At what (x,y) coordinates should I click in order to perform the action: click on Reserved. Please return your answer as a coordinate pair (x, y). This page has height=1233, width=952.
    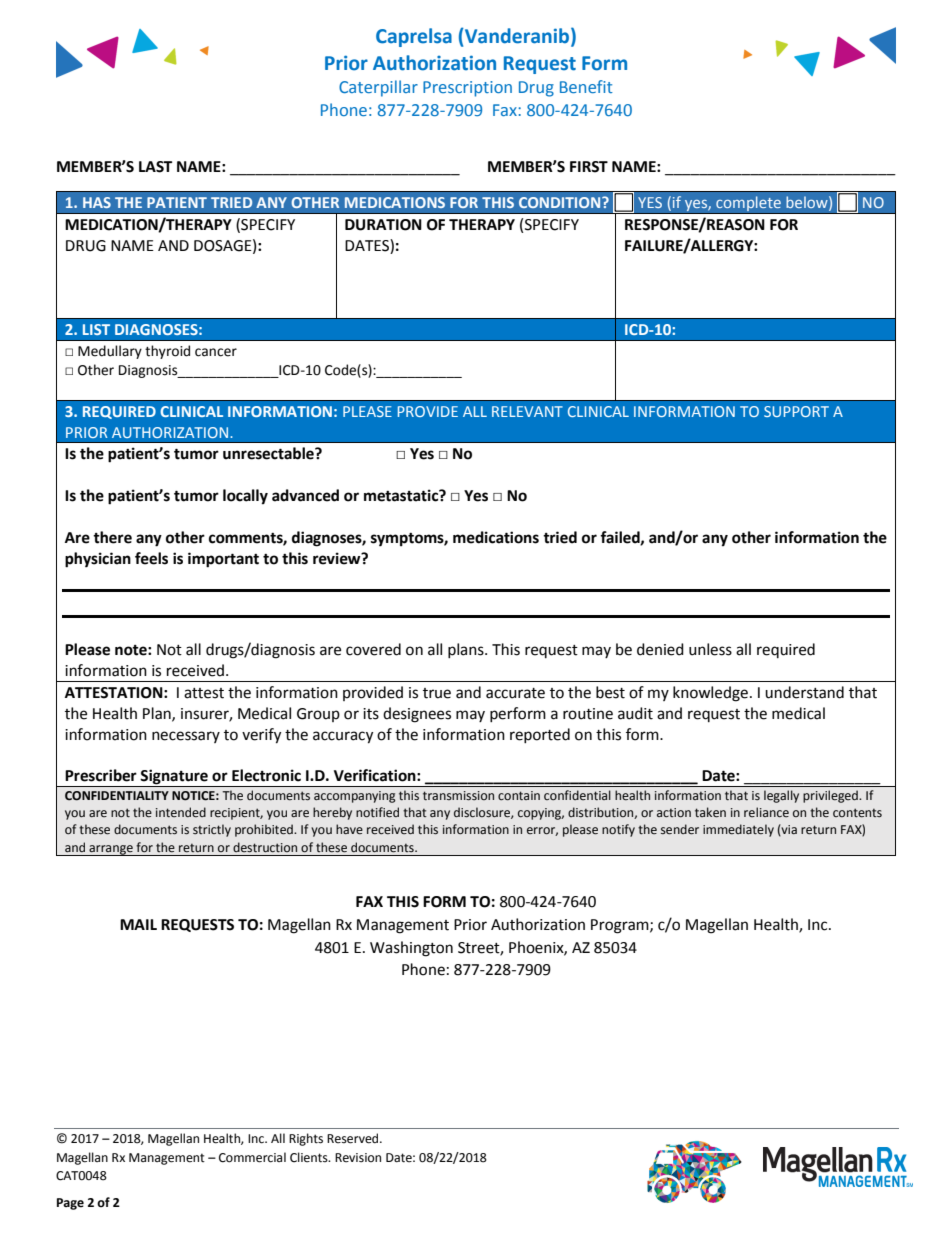
    Looking at the image, I should click on (354, 1138).
